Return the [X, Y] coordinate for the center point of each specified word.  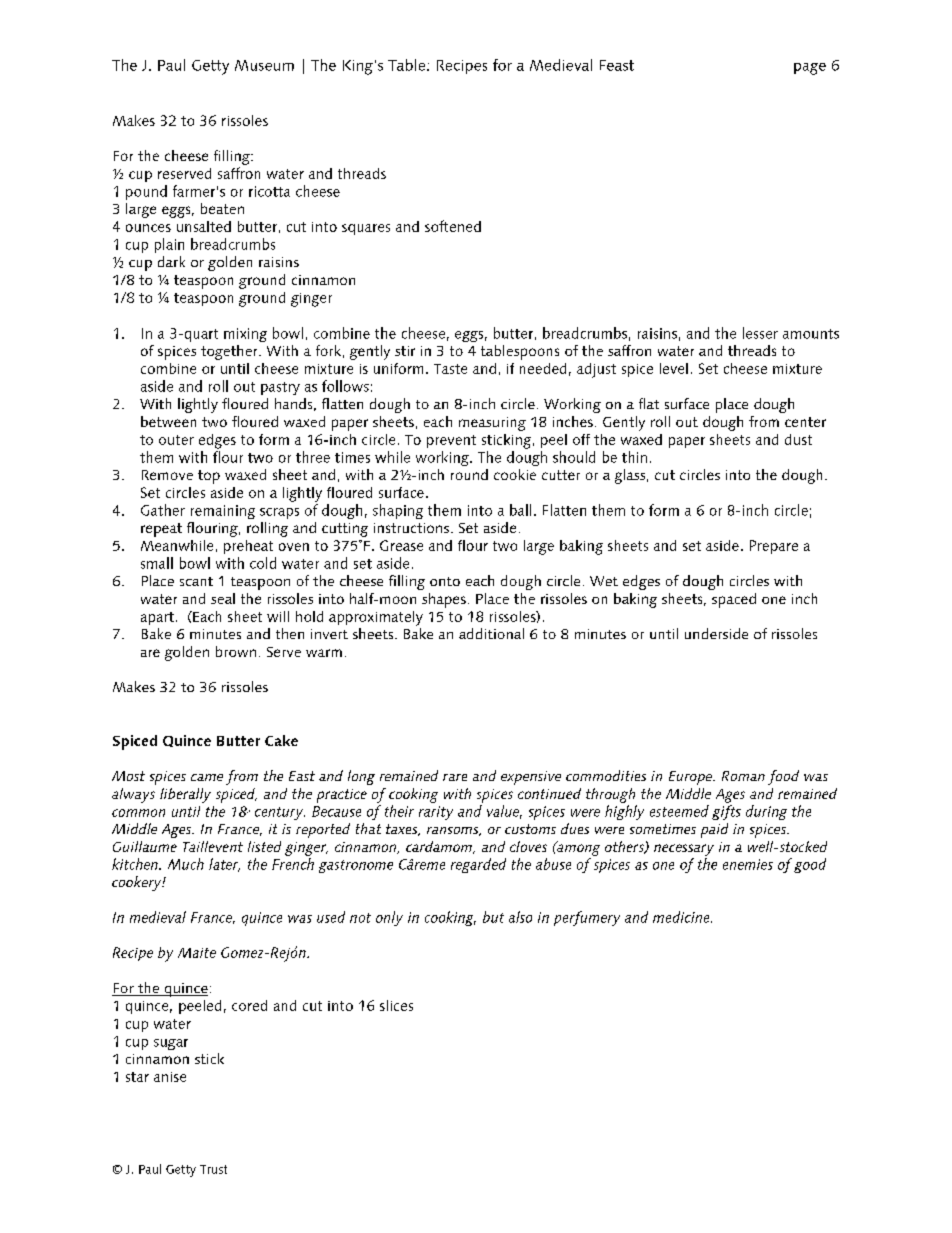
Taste [450, 369]
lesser [760, 333]
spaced [734, 600]
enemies [748, 864]
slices [396, 1005]
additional [491, 633]
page [810, 69]
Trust [213, 1169]
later [224, 865]
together [230, 352]
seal [223, 598]
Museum [264, 65]
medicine [682, 917]
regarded [478, 865]
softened [453, 226]
